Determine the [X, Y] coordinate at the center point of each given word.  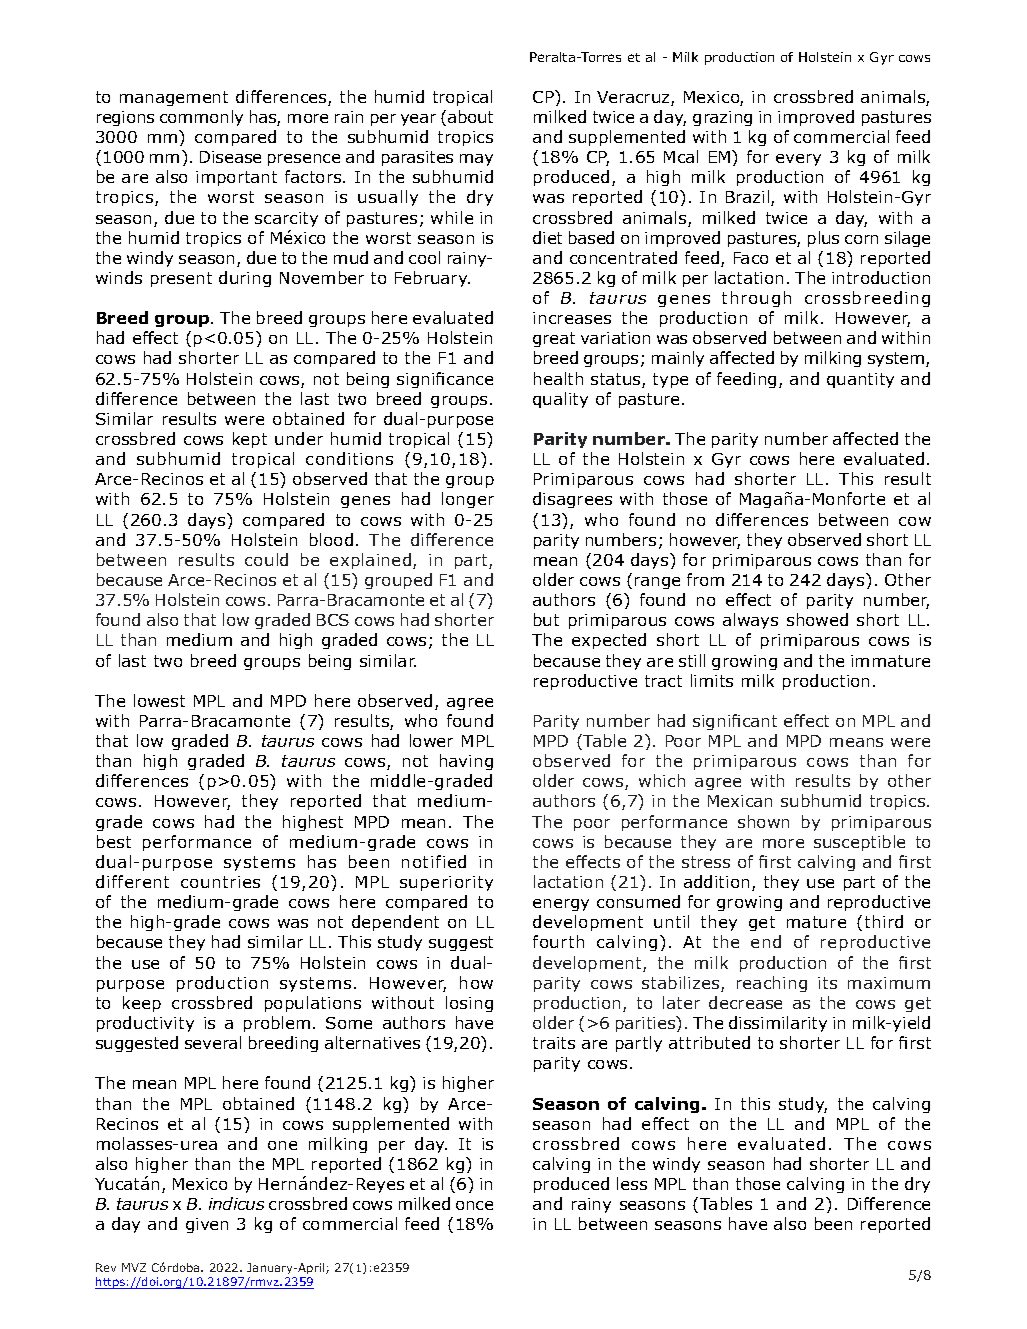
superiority [446, 883]
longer [468, 500]
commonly [201, 118]
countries [220, 882]
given [207, 1225]
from [705, 579]
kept [250, 440]
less [632, 1183]
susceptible [859, 843]
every [798, 160]
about [470, 116]
